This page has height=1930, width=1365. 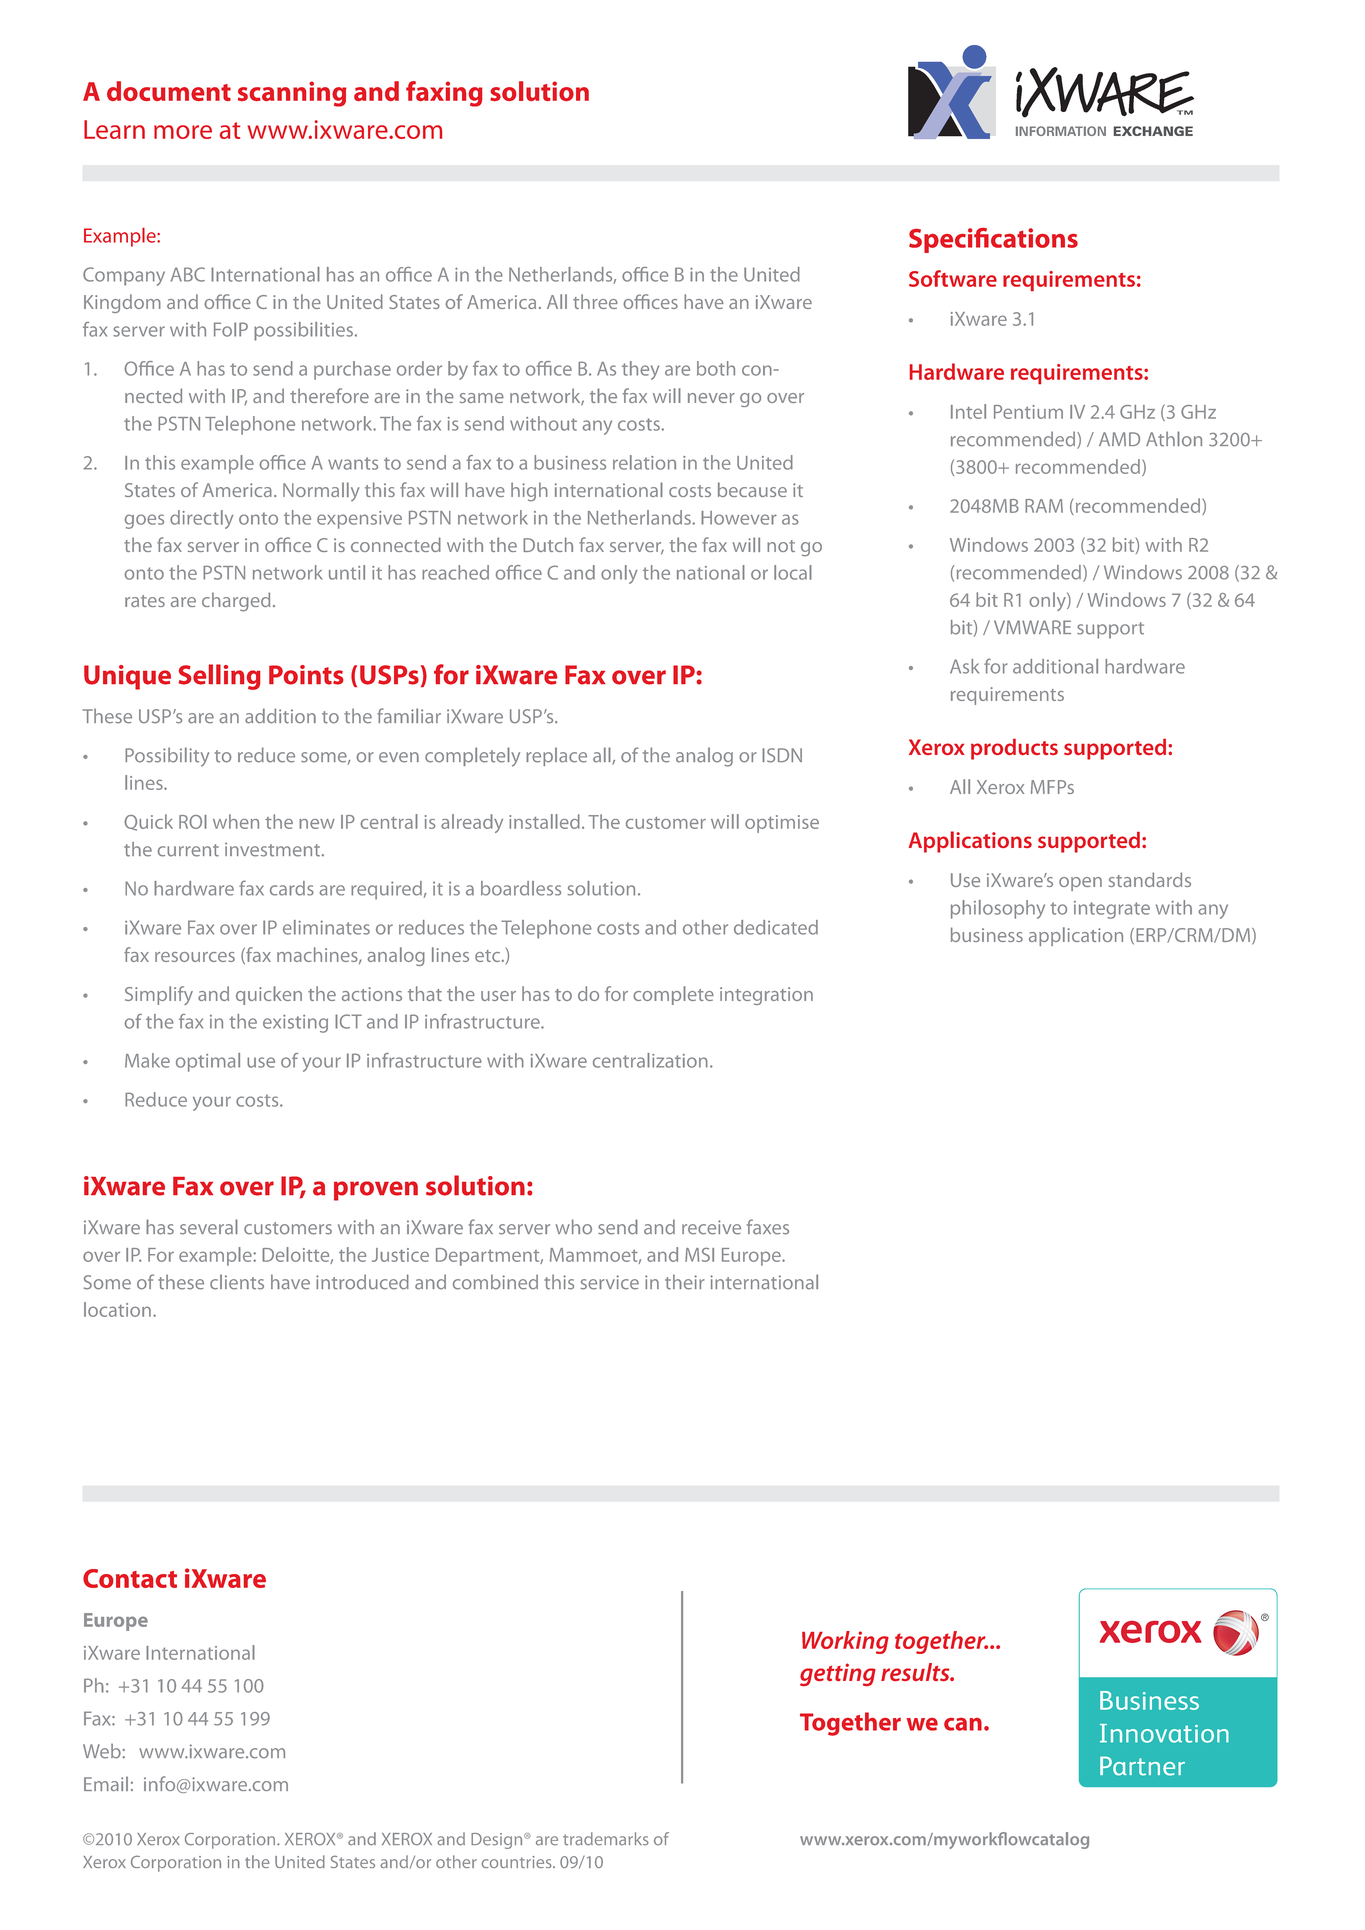 What do you see at coordinates (1014, 749) in the page?
I see `products` at bounding box center [1014, 749].
